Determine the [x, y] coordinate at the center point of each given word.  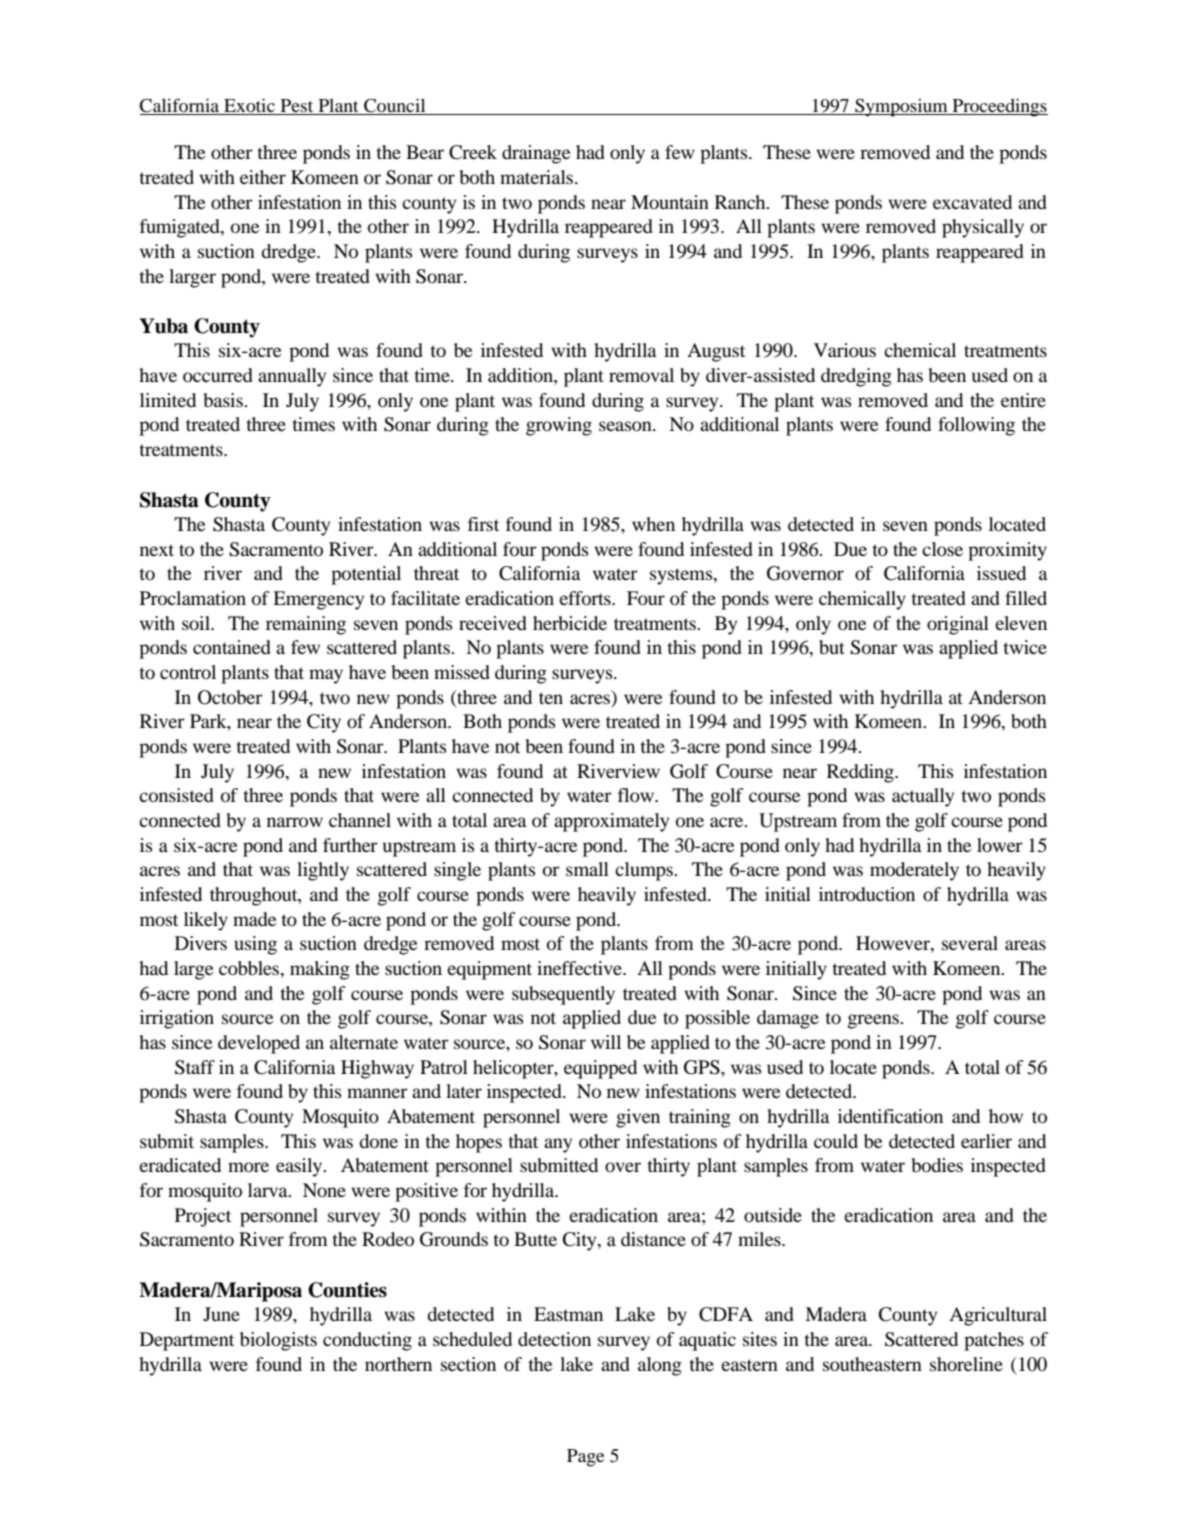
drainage [536, 154]
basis [224, 400]
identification [890, 1116]
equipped [600, 1069]
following [976, 426]
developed [259, 1044]
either [263, 177]
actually [923, 797]
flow [637, 795]
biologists [278, 1341]
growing [559, 426]
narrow [295, 822]
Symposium [901, 107]
